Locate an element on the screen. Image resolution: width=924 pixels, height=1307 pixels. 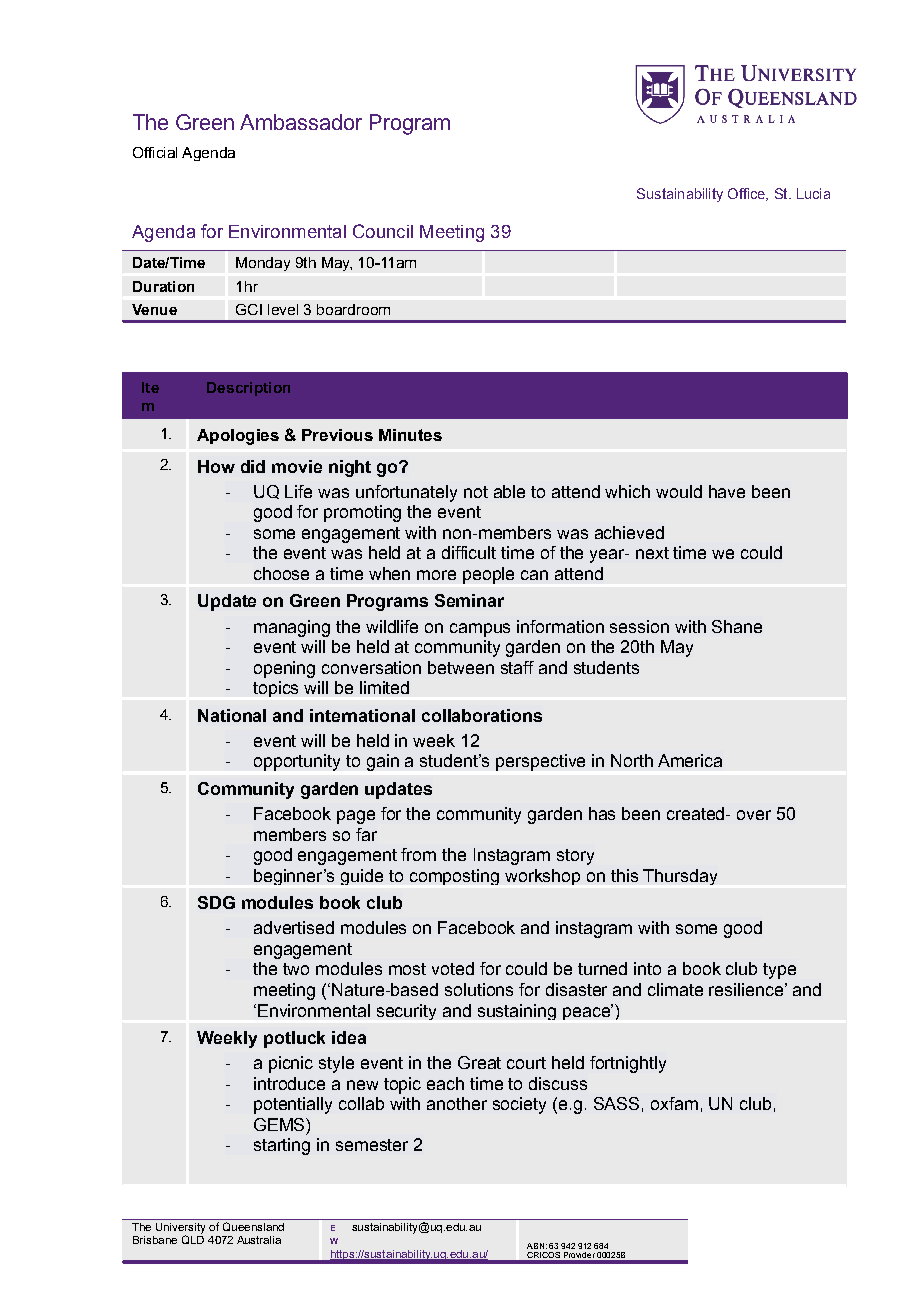
have is located at coordinates (727, 491).
